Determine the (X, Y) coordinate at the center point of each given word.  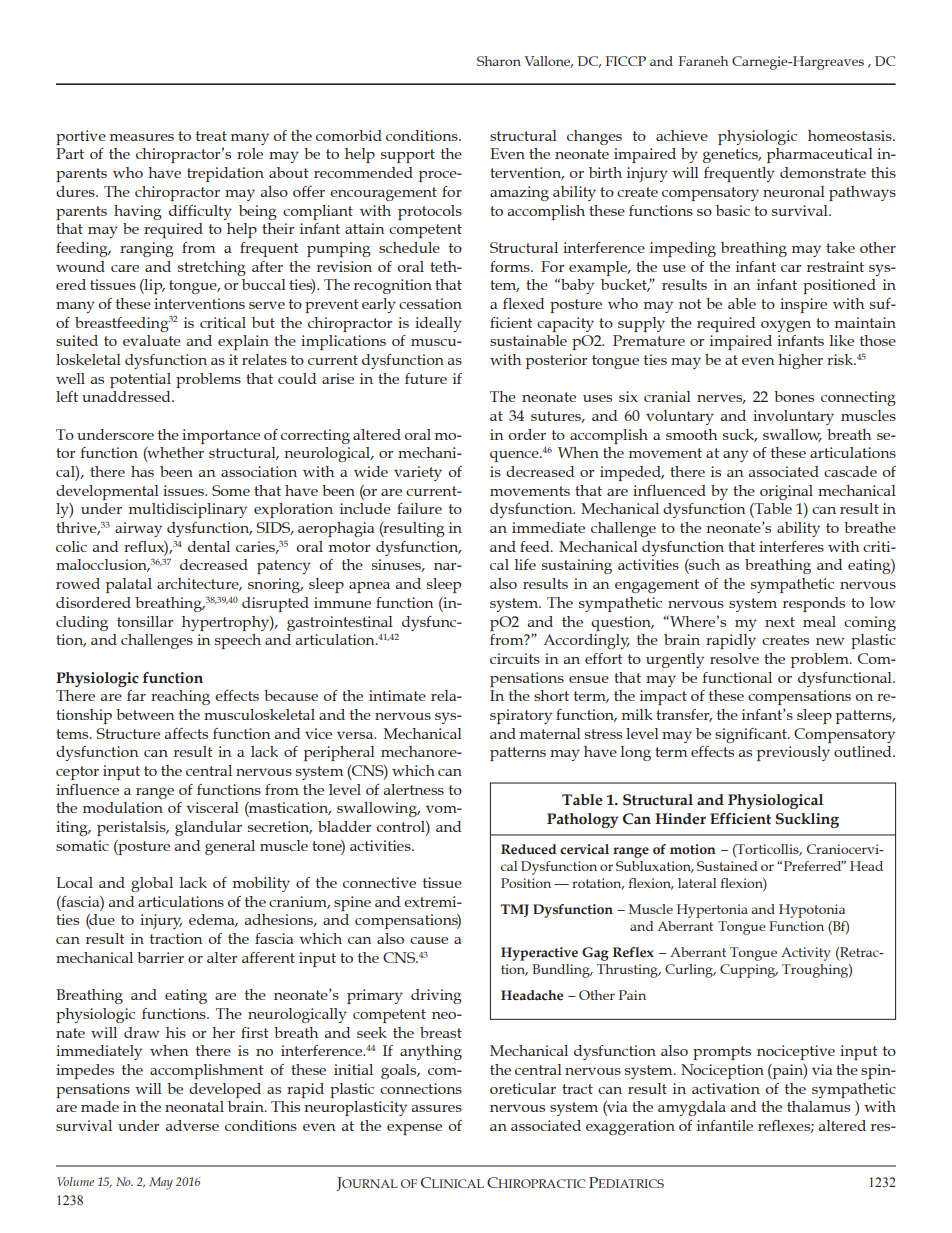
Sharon (499, 61)
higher (800, 361)
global (152, 884)
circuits (515, 658)
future (426, 378)
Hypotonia (812, 911)
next (780, 622)
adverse (192, 1125)
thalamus (818, 1106)
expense (414, 1129)
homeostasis (851, 135)
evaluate (152, 340)
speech (238, 641)
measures (142, 137)
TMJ (515, 910)
